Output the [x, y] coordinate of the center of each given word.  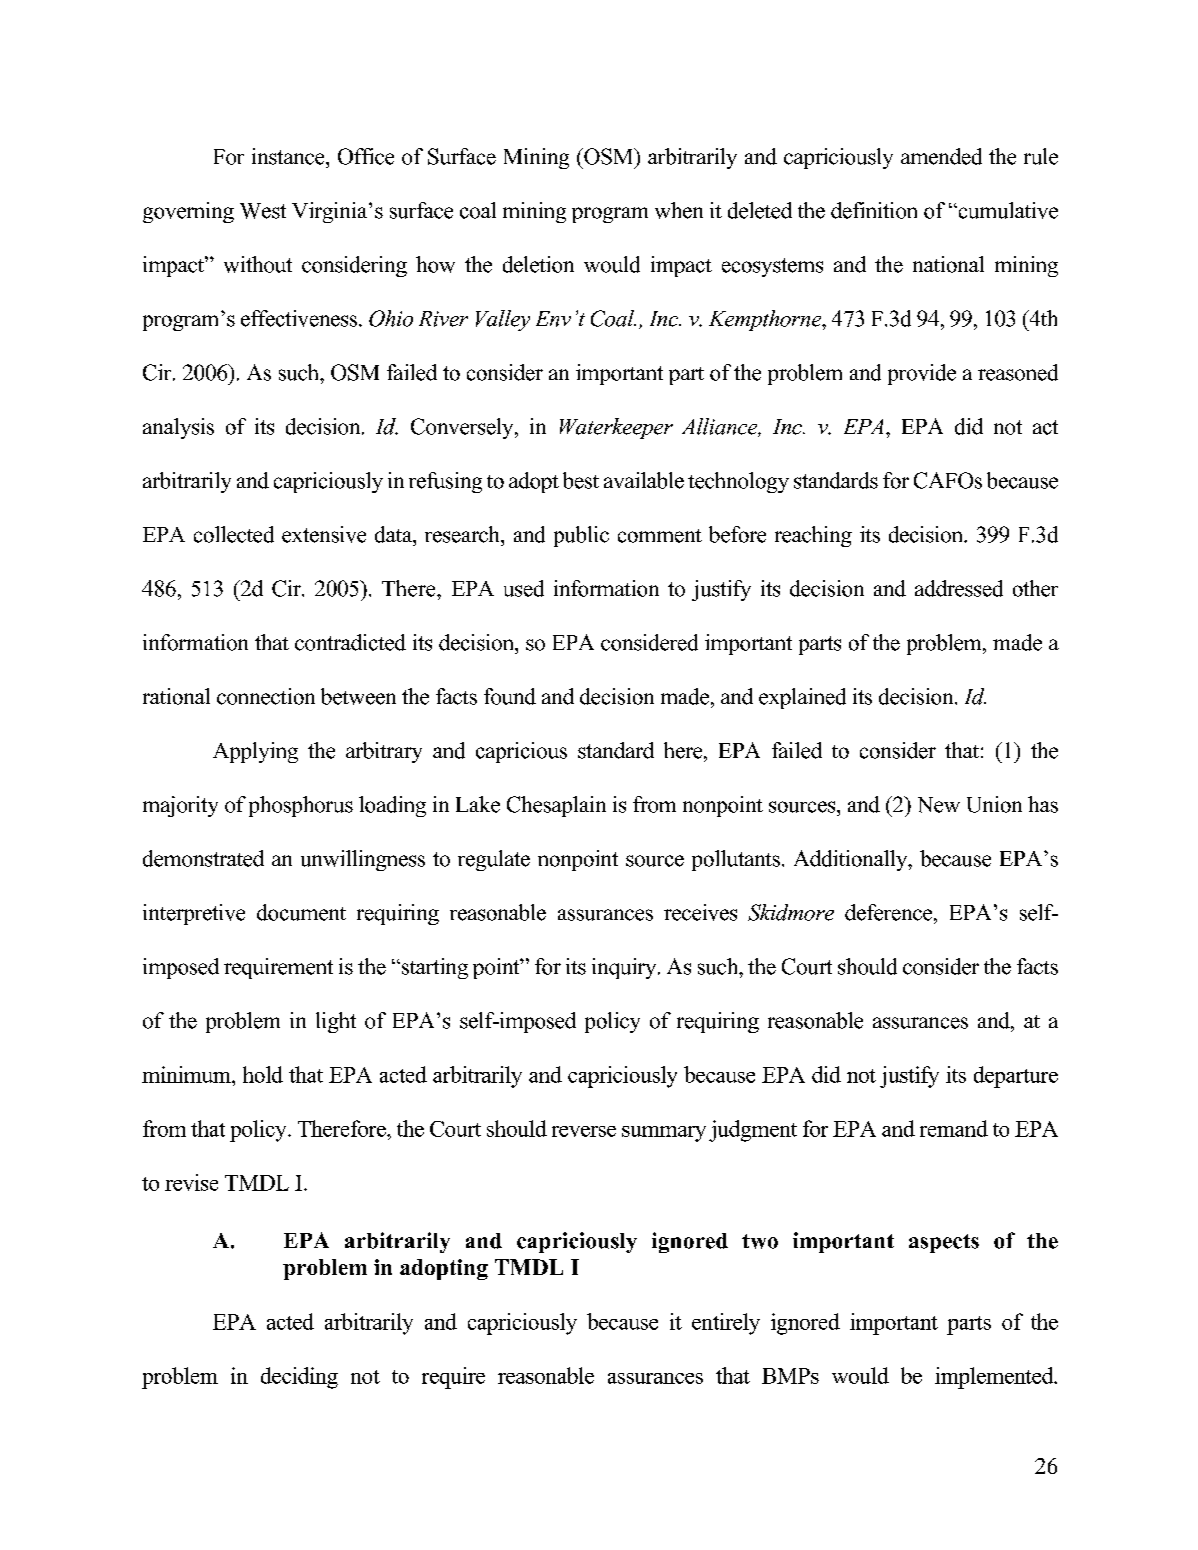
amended [941, 156]
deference [890, 912]
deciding [299, 1378]
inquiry [625, 968]
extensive [324, 534]
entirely [726, 1324]
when [679, 210]
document [301, 912]
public [581, 536]
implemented [995, 1378]
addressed [959, 588]
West [263, 211]
